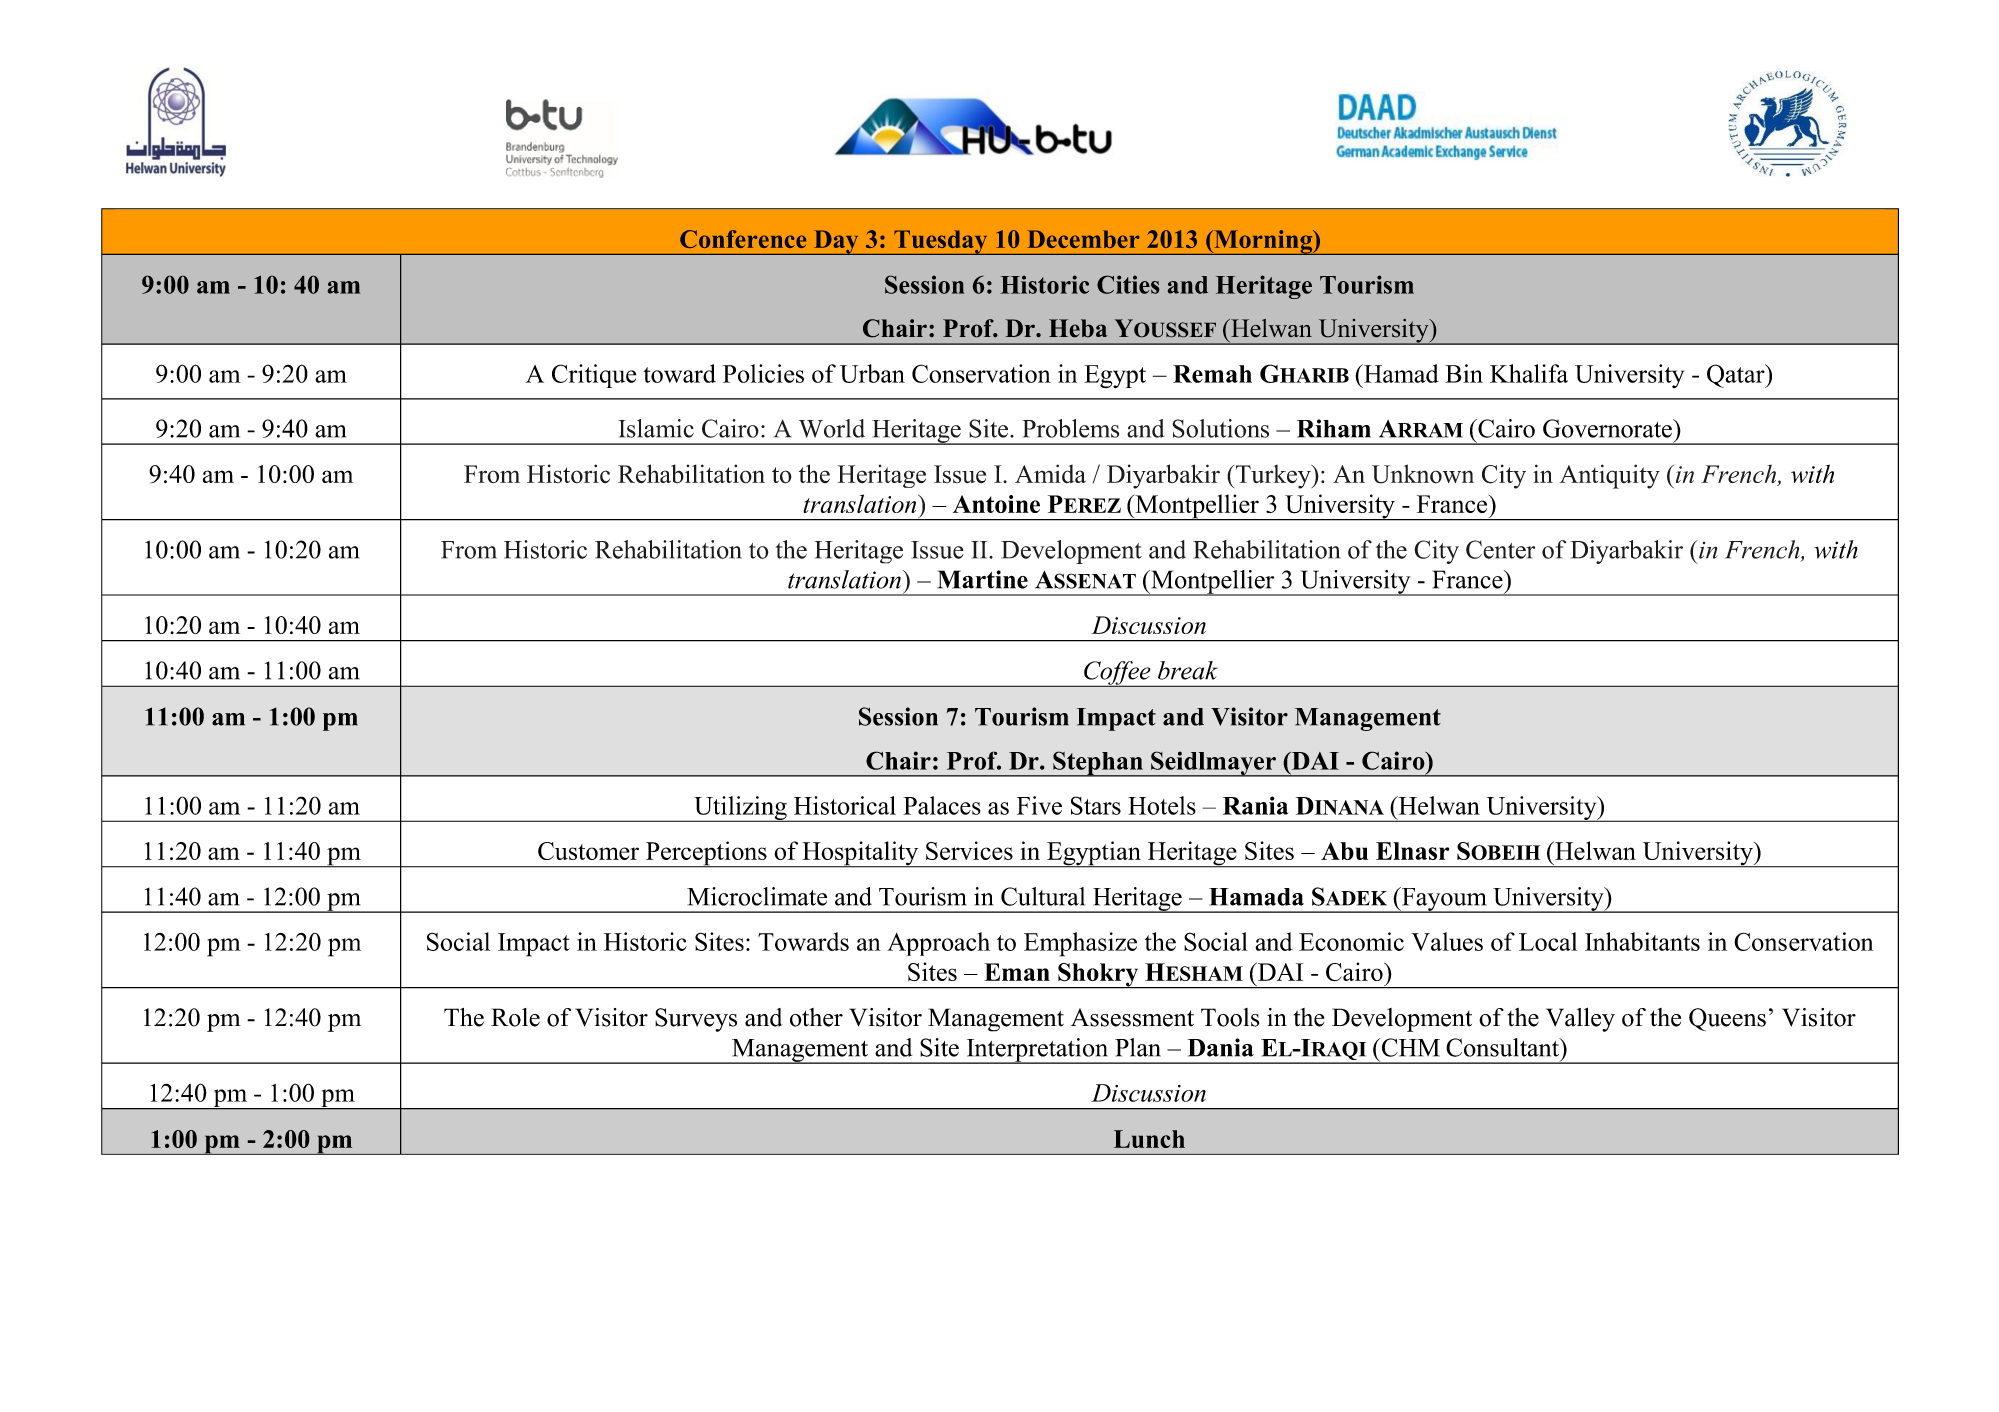  What do you see at coordinates (743, 239) in the image?
I see `Conference` at bounding box center [743, 239].
